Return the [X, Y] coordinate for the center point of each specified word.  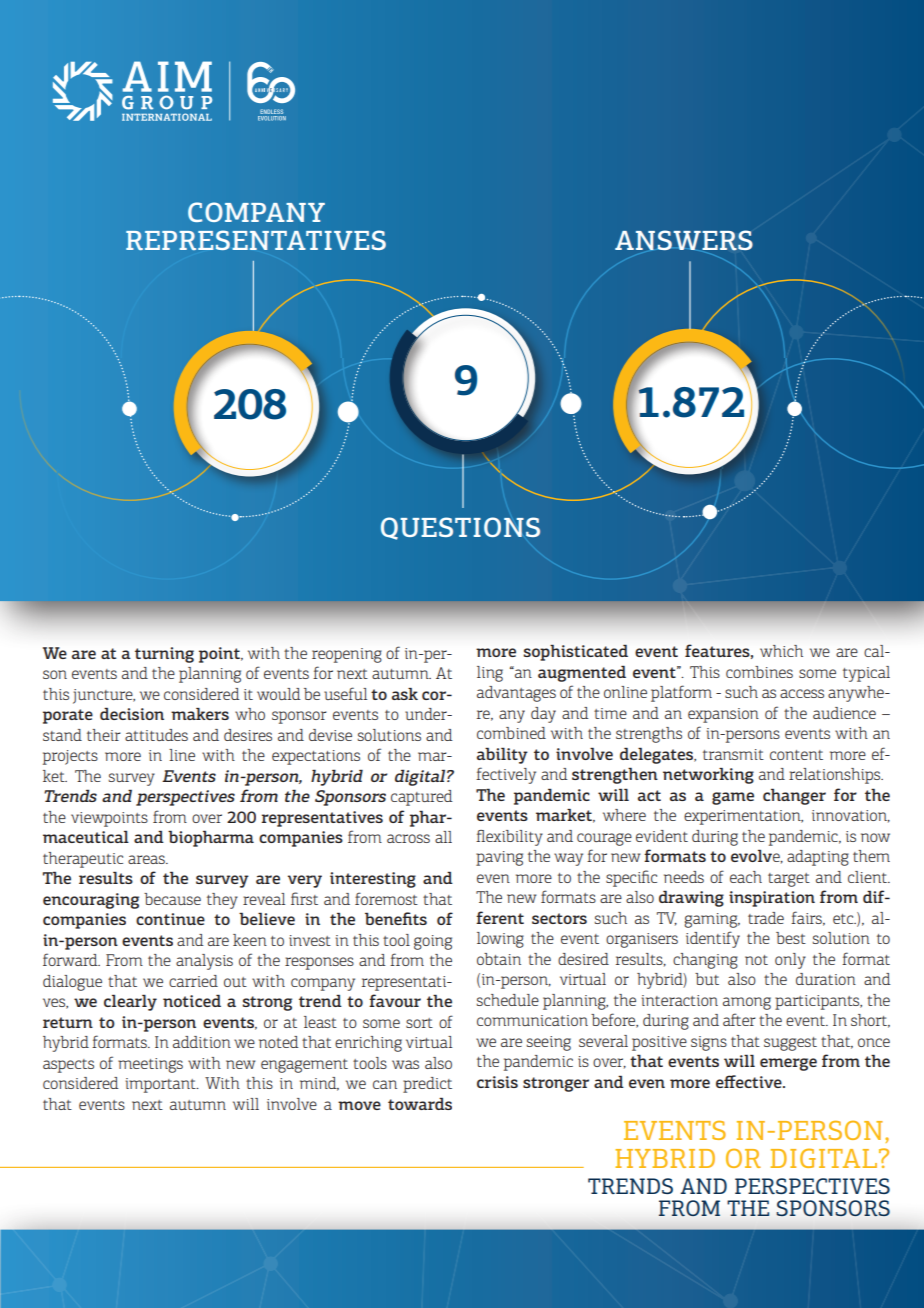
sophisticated [576, 652]
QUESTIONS [460, 528]
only [790, 961]
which [781, 651]
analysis [204, 962]
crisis [497, 1082]
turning [164, 655]
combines [759, 672]
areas [147, 859]
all [443, 837]
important [162, 1085]
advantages [516, 694]
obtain [499, 959]
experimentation [743, 817]
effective [750, 1081]
